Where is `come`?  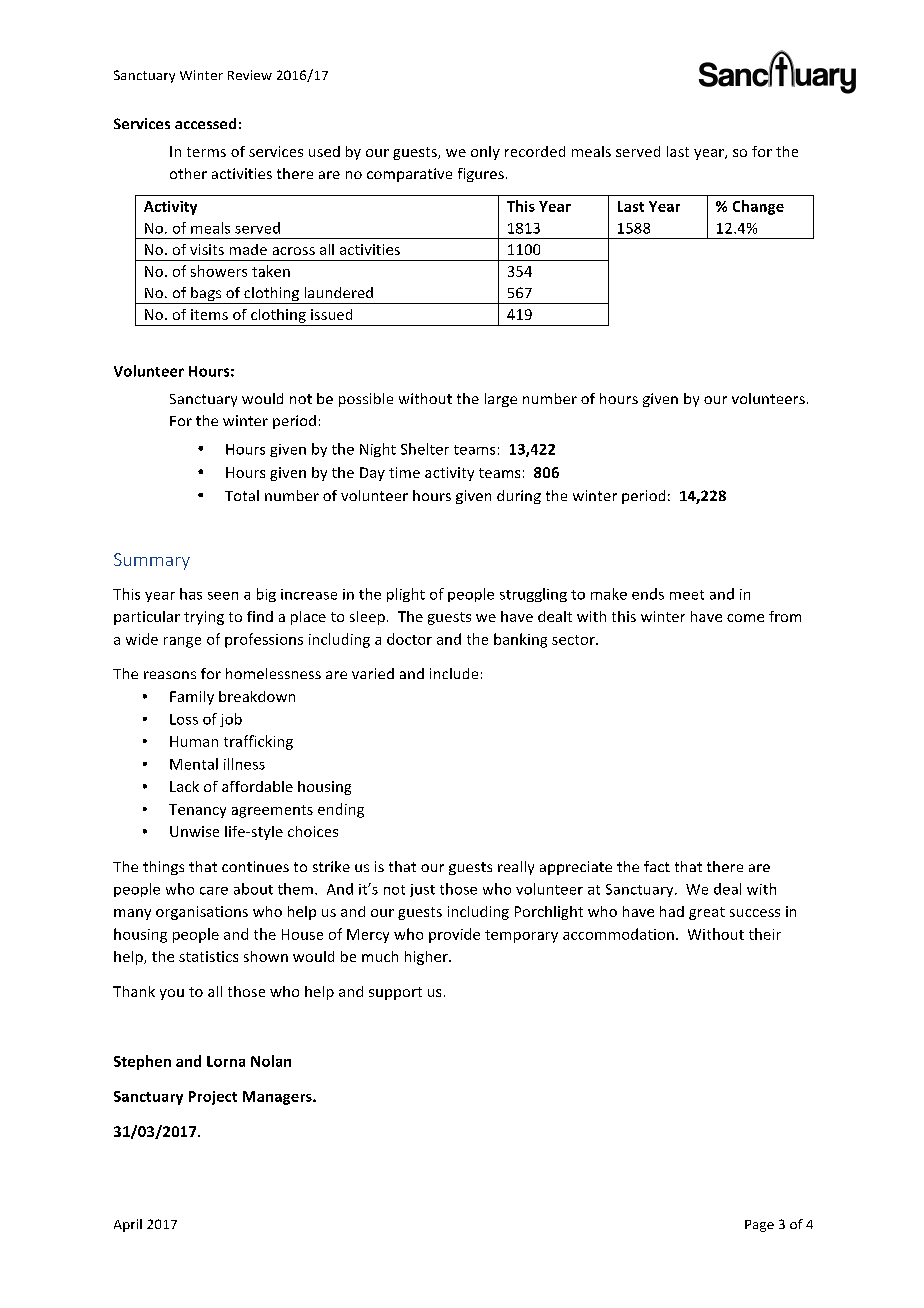
come is located at coordinates (745, 618).
